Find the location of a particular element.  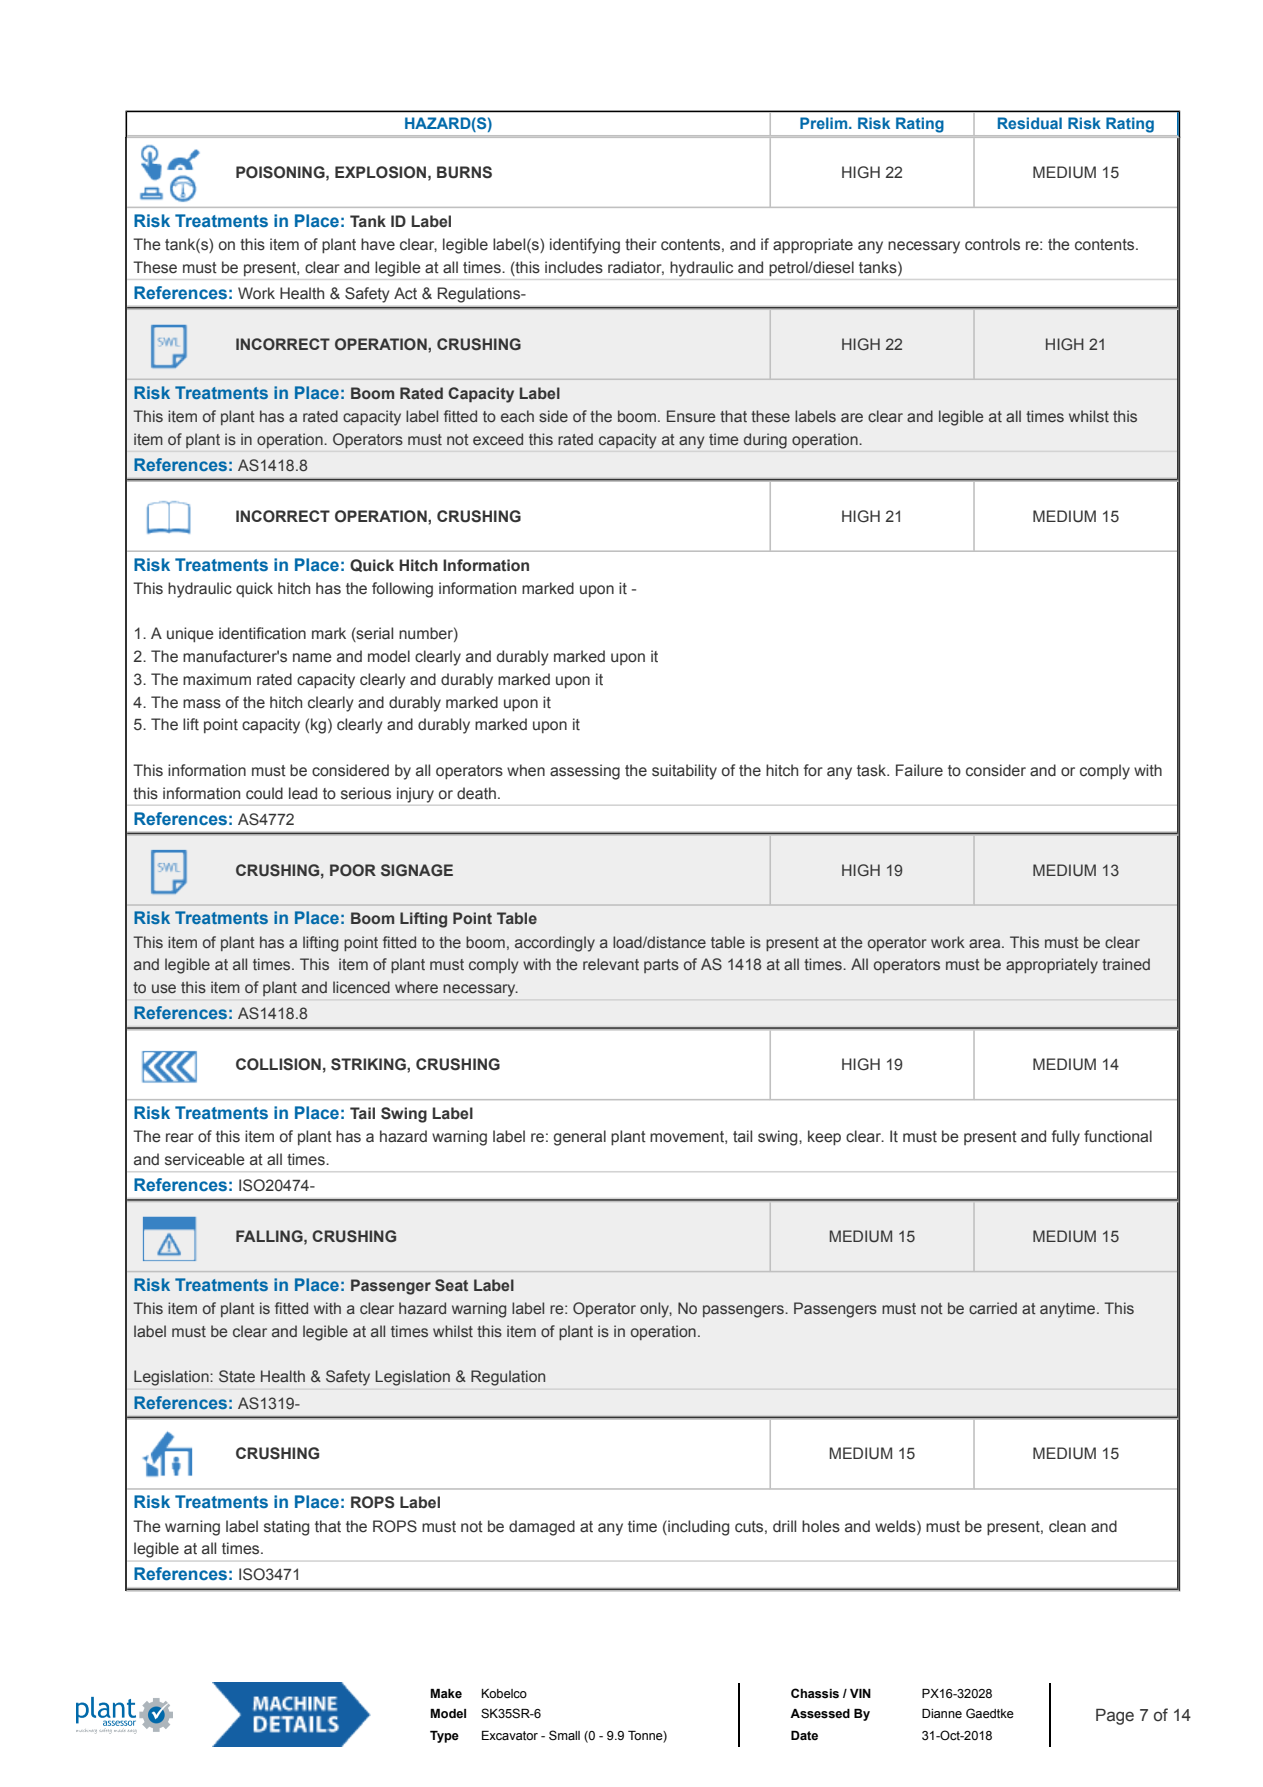

EXPLOSION is located at coordinates (380, 172).
